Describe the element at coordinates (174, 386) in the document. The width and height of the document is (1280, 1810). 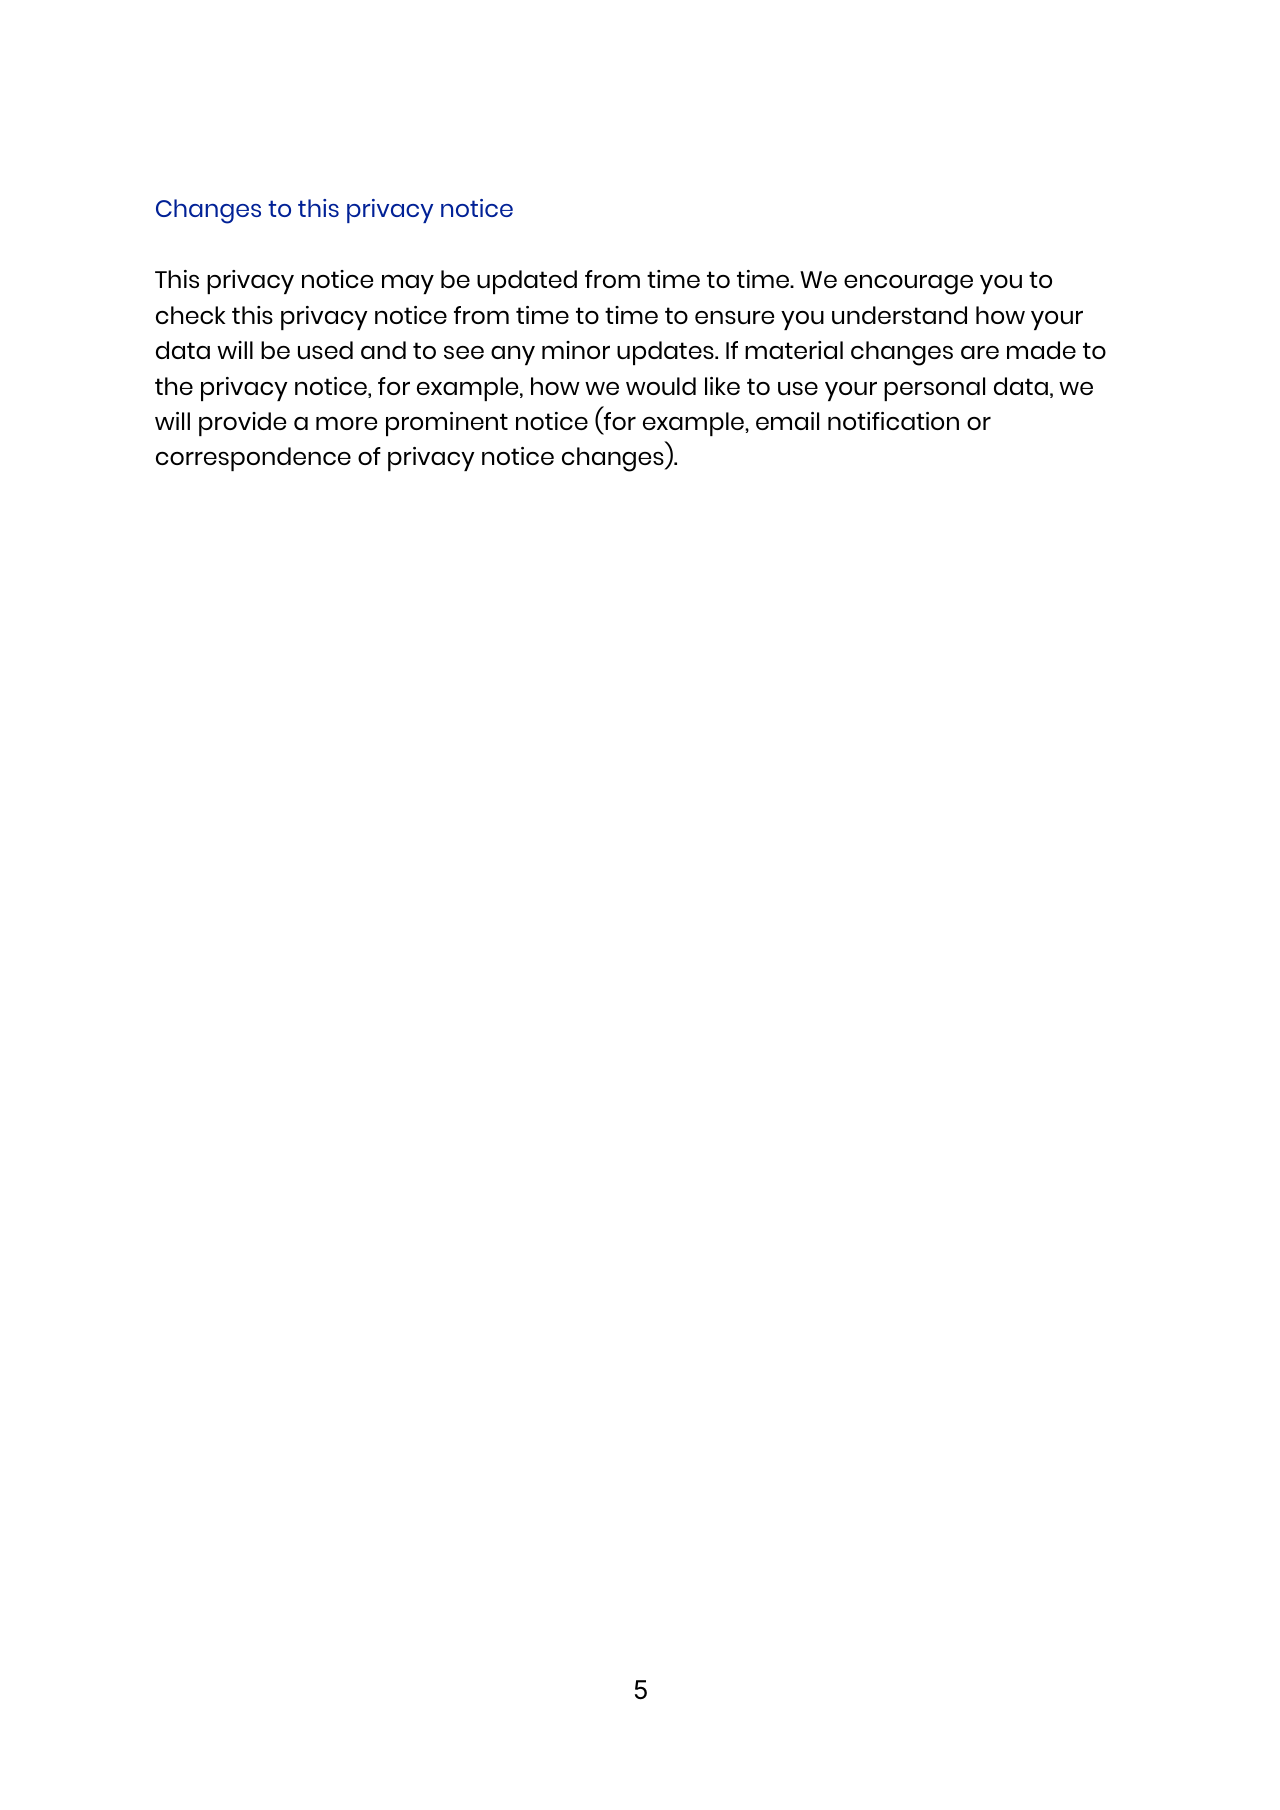
I see `the` at that location.
